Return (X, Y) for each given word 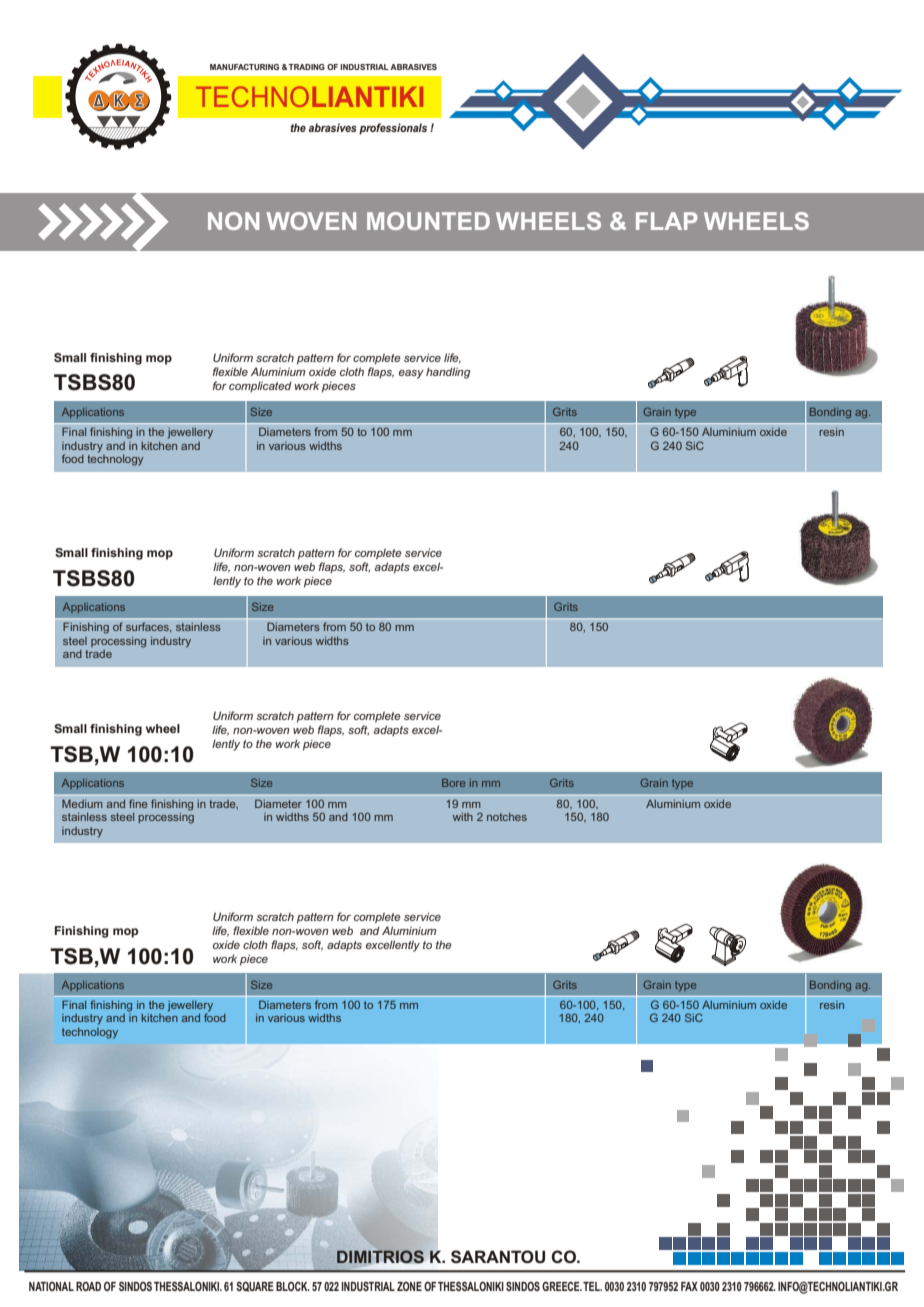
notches (507, 817)
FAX (689, 1286)
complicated (260, 387)
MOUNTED (428, 221)
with (463, 817)
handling (448, 373)
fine (138, 803)
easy (411, 374)
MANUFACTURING (244, 67)
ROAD (88, 1286)
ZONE (409, 1286)
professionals (393, 129)
